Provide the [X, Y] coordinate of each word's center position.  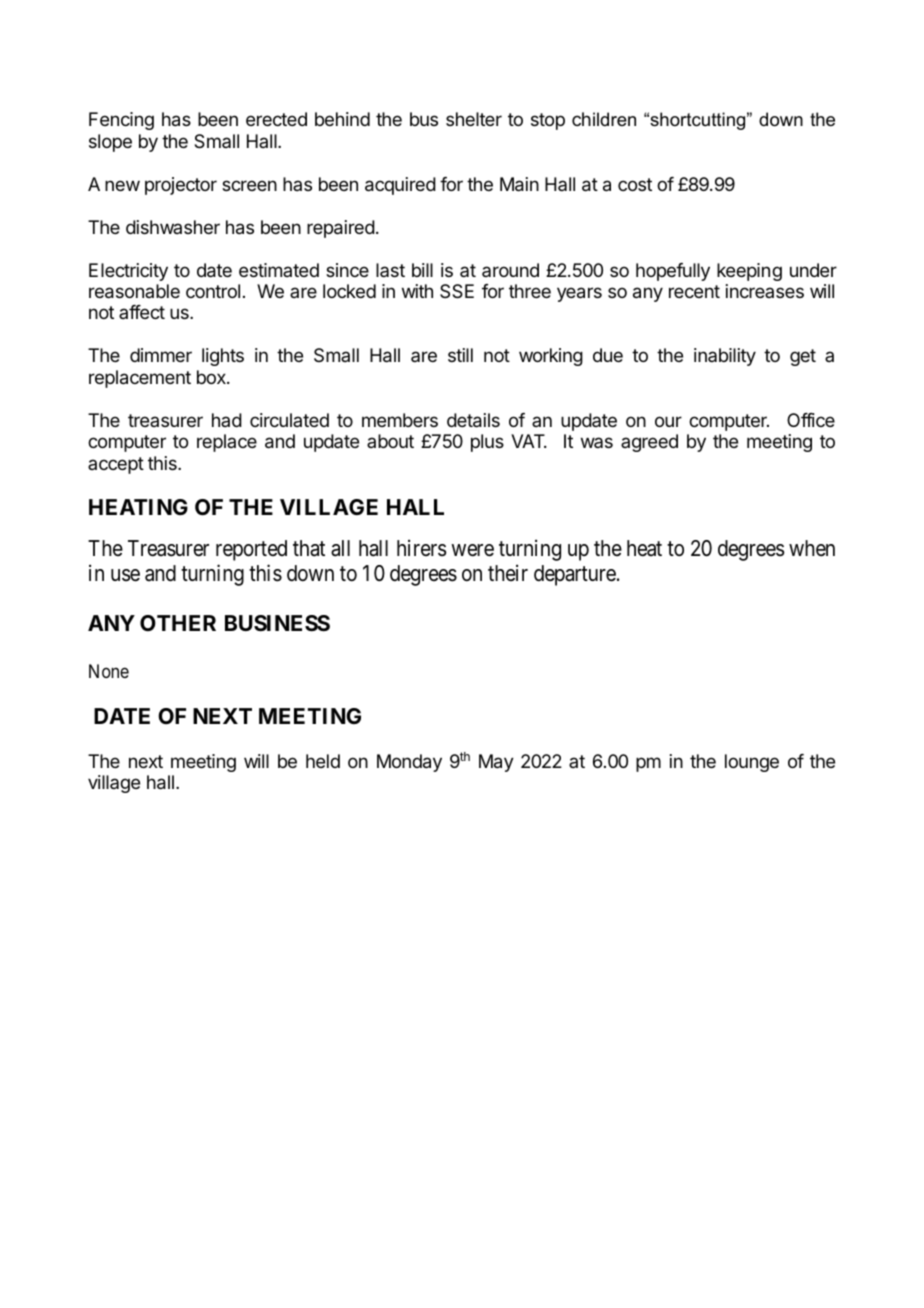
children [604, 119]
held [323, 761]
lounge [752, 763]
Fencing [121, 121]
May [496, 763]
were [472, 550]
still [460, 355]
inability [725, 357]
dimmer [161, 355]
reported [251, 550]
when [812, 548]
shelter [474, 119]
